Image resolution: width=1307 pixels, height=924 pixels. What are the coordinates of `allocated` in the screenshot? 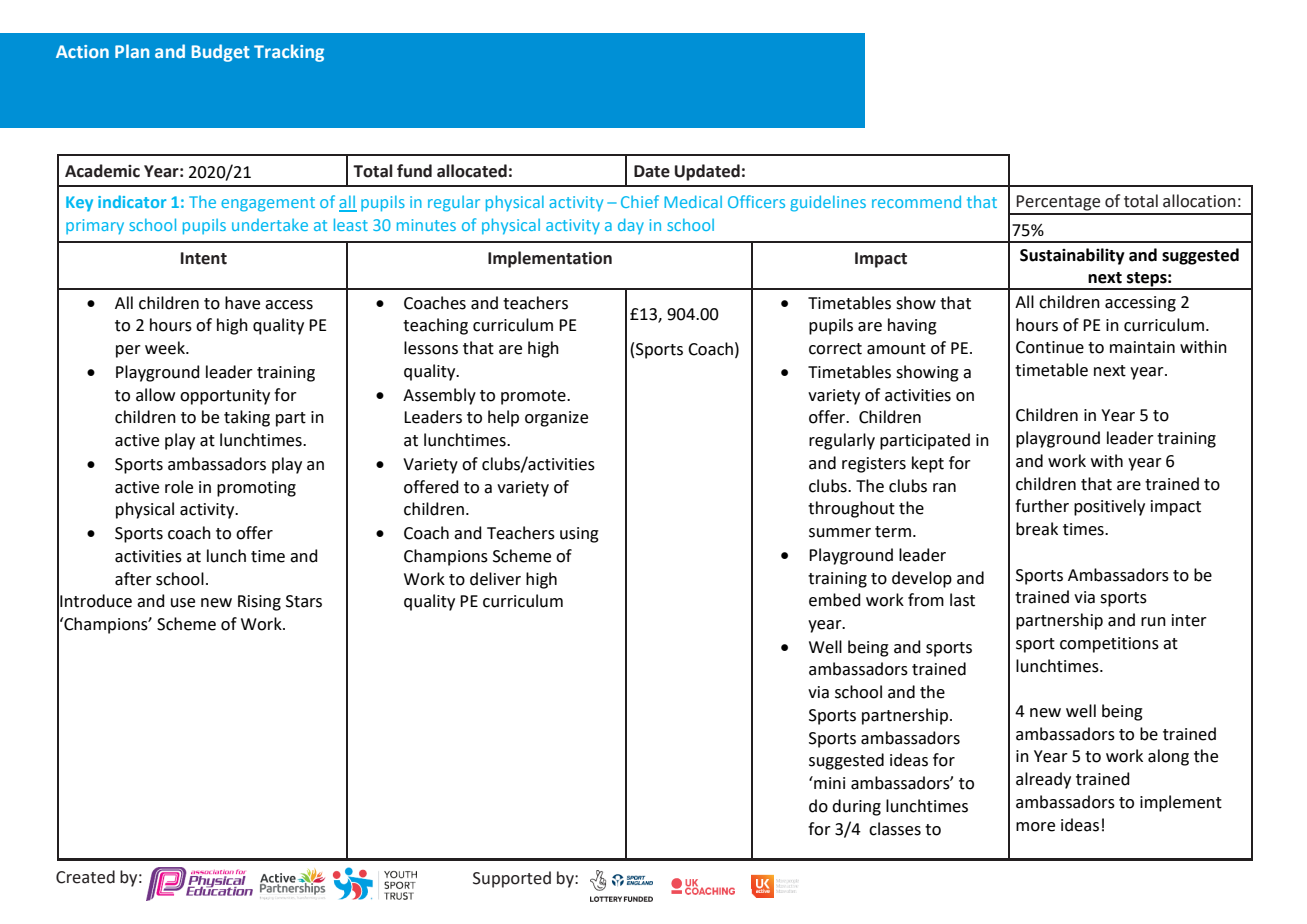 It's located at (472, 171).
